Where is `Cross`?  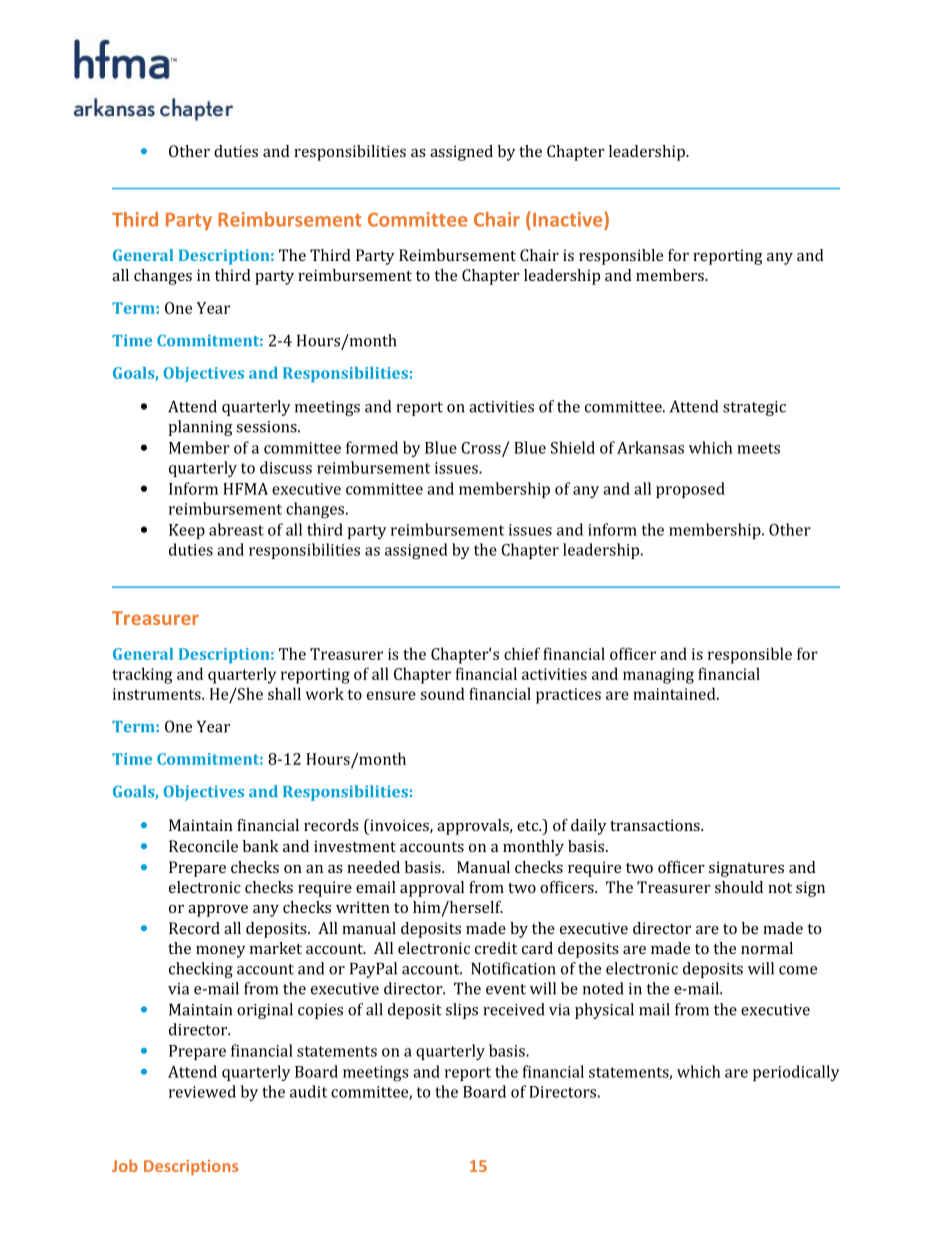
Cross is located at coordinates (482, 449).
